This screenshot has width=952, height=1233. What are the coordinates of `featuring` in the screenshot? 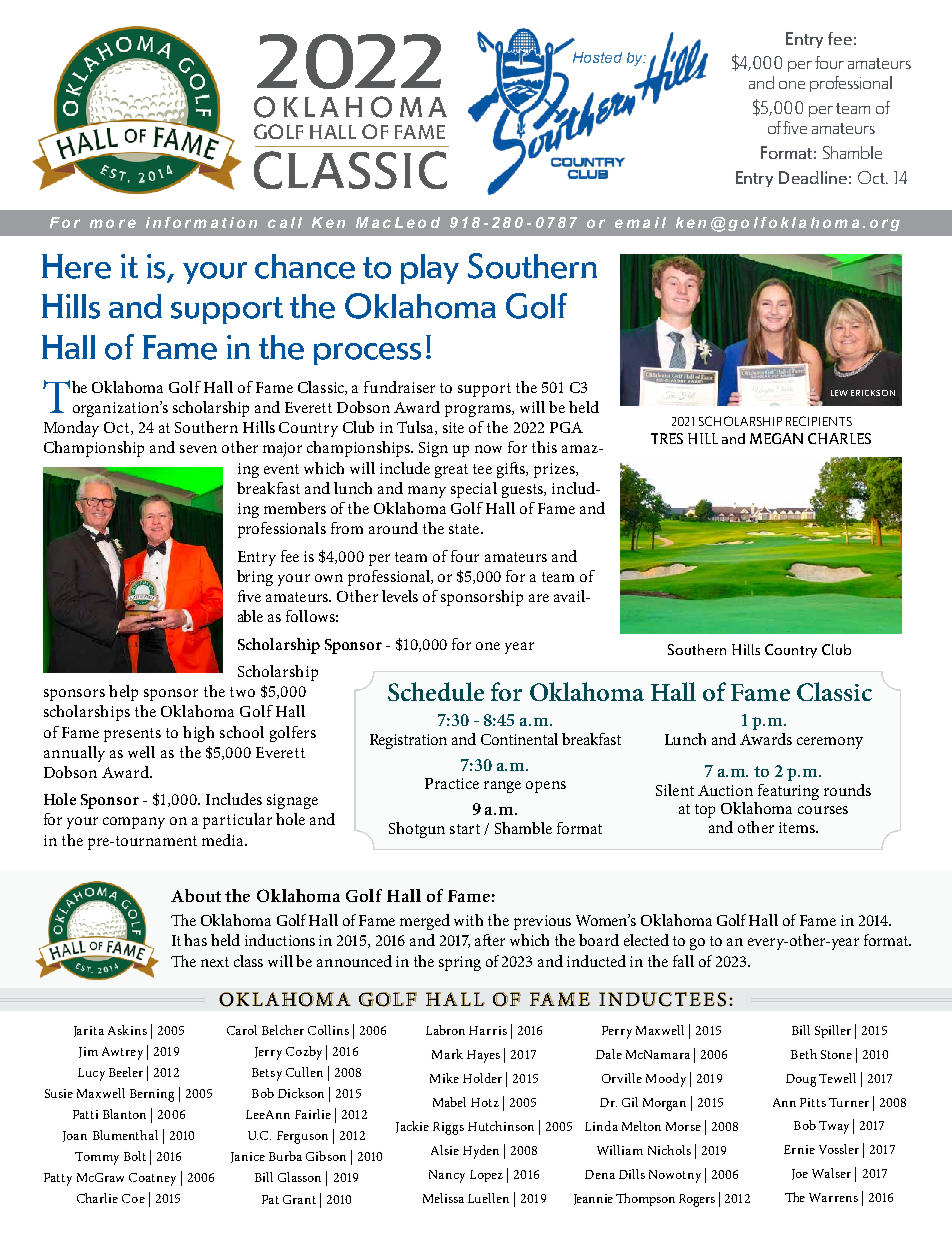 It's located at (788, 792).
